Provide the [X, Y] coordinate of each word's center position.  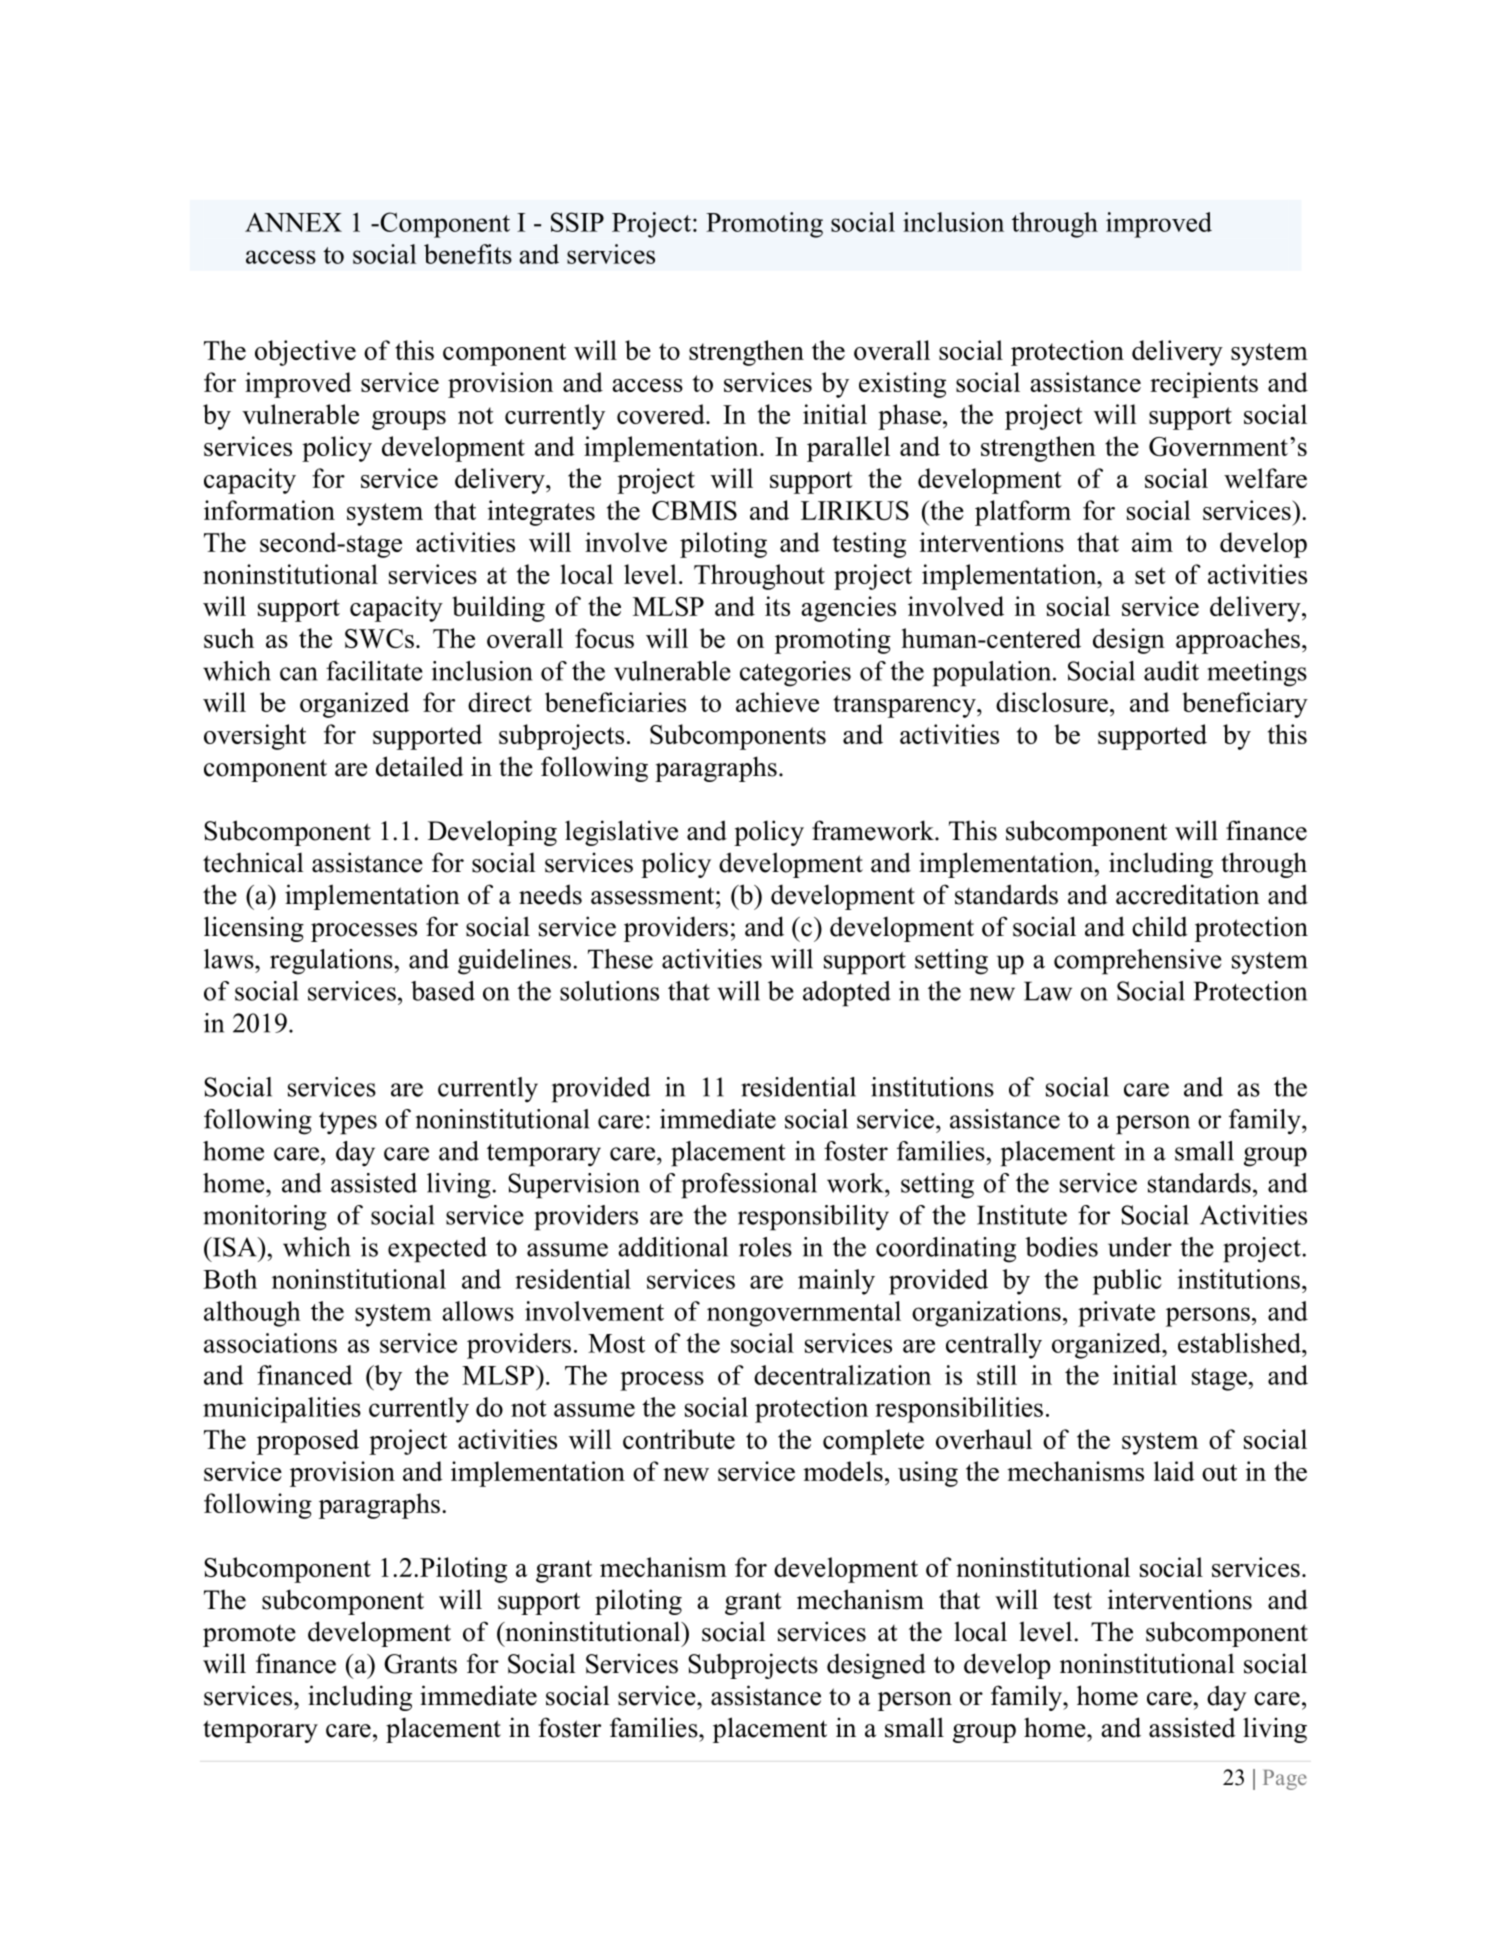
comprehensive [1138, 962]
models [843, 1471]
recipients [1204, 385]
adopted [847, 994]
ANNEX [293, 222]
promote [249, 1636]
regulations [331, 962]
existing [902, 385]
